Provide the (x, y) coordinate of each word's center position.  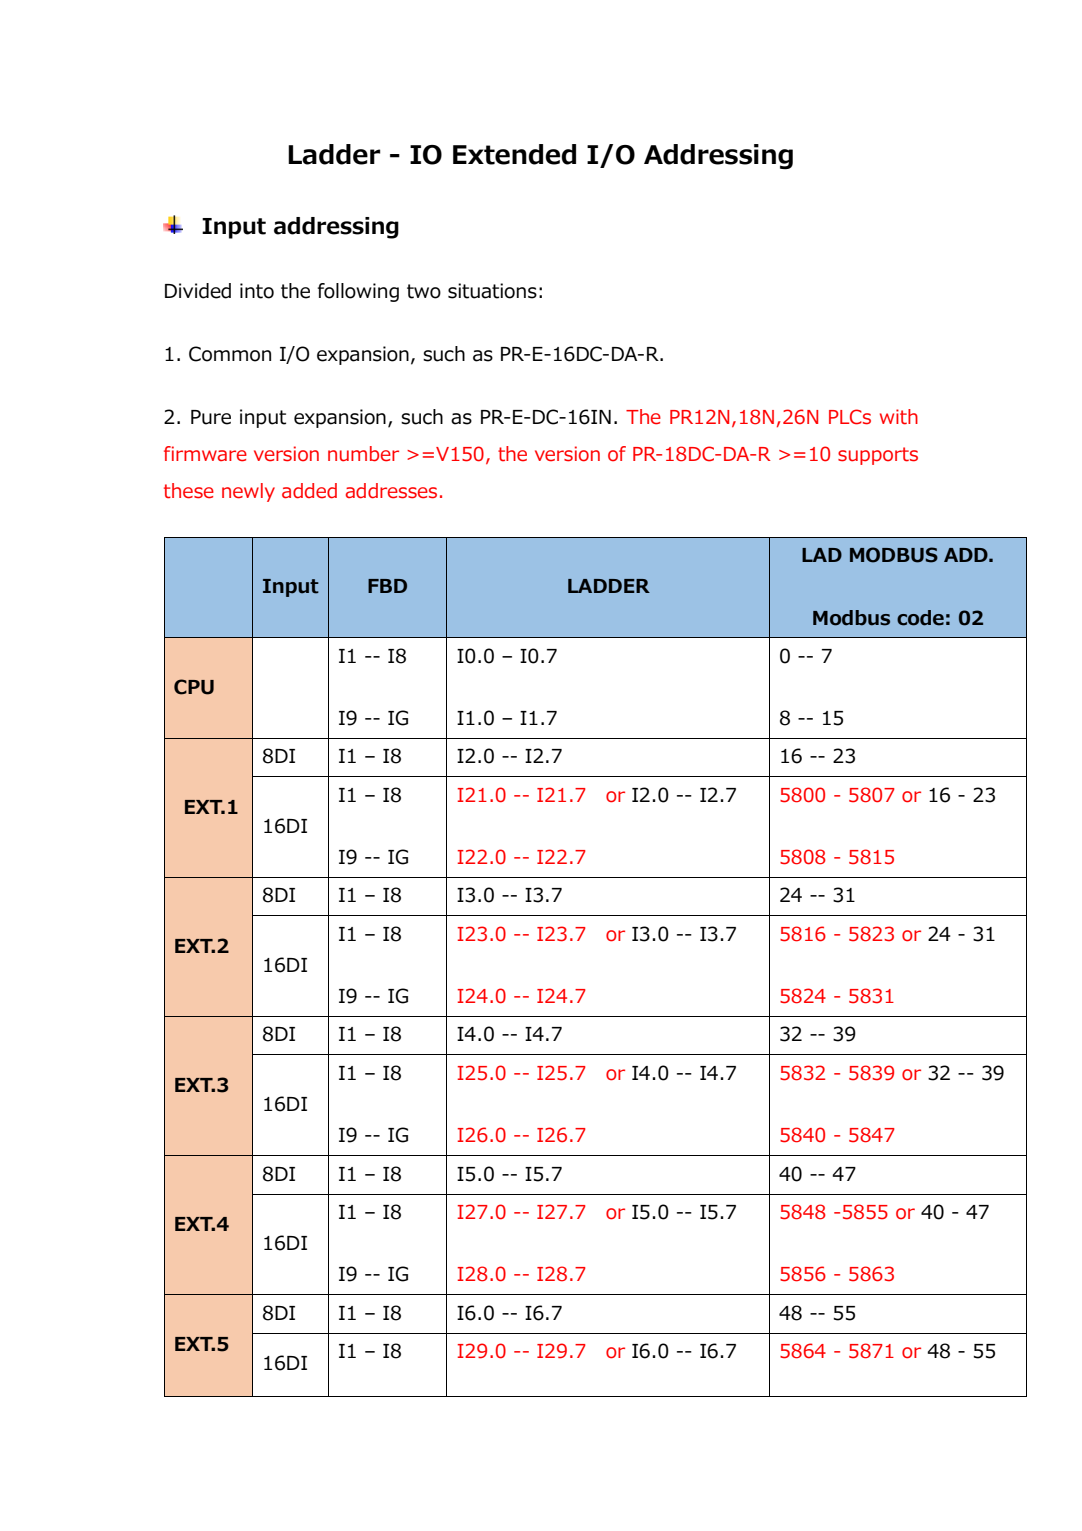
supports (878, 456)
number (363, 454)
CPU (194, 687)
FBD (387, 586)
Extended (514, 154)
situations (492, 291)
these (189, 491)
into (257, 291)
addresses (391, 491)
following (358, 292)
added (309, 491)
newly (248, 492)
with (899, 417)
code (920, 618)
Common (230, 354)
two (424, 291)
